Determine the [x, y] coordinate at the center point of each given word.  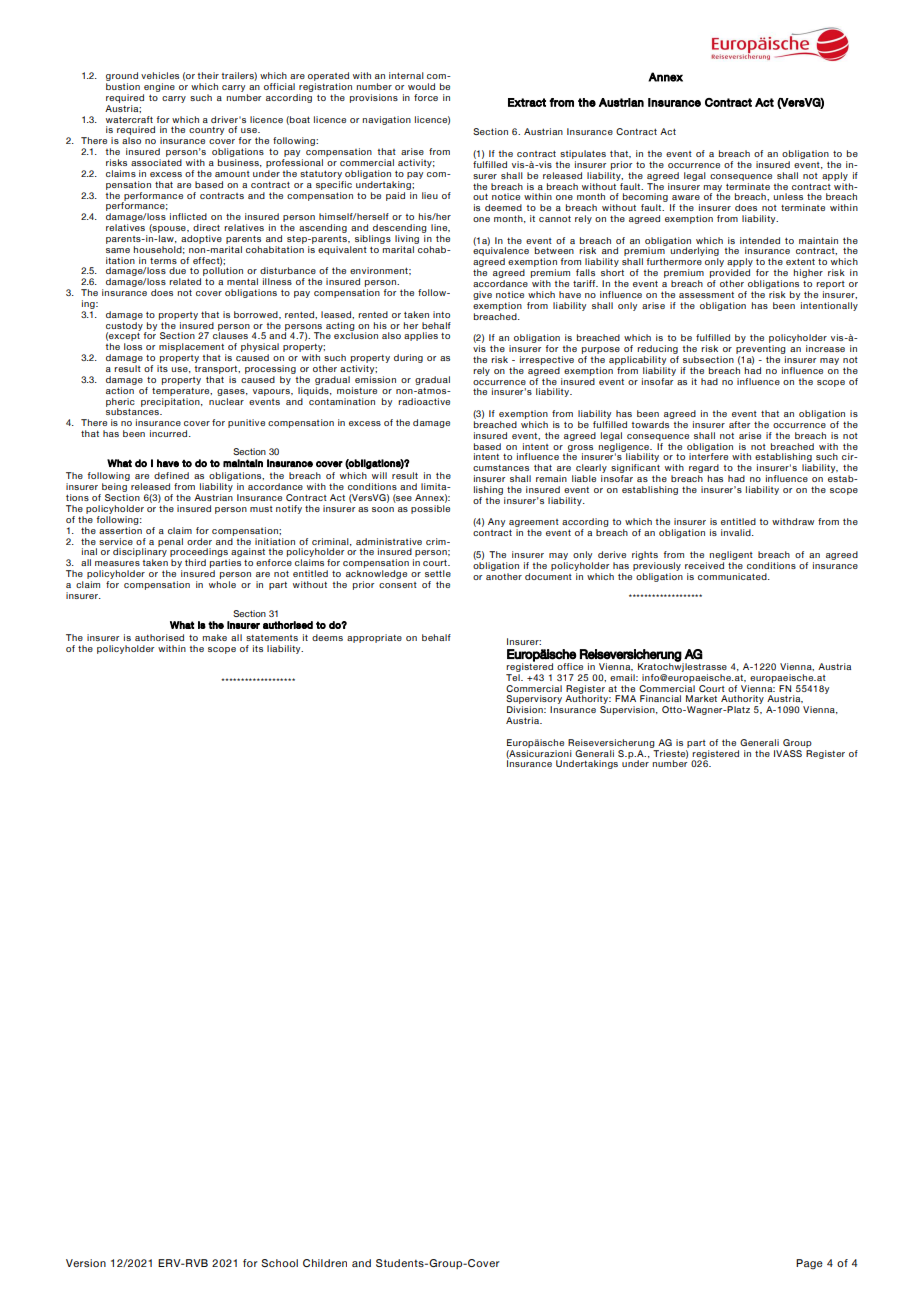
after [739, 424]
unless [788, 196]
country [206, 131]
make [215, 637]
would [421, 86]
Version [86, 1263]
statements [272, 638]
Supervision [628, 710]
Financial [660, 698]
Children [325, 1263]
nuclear [226, 400]
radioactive [424, 401]
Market [701, 698]
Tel [514, 677]
